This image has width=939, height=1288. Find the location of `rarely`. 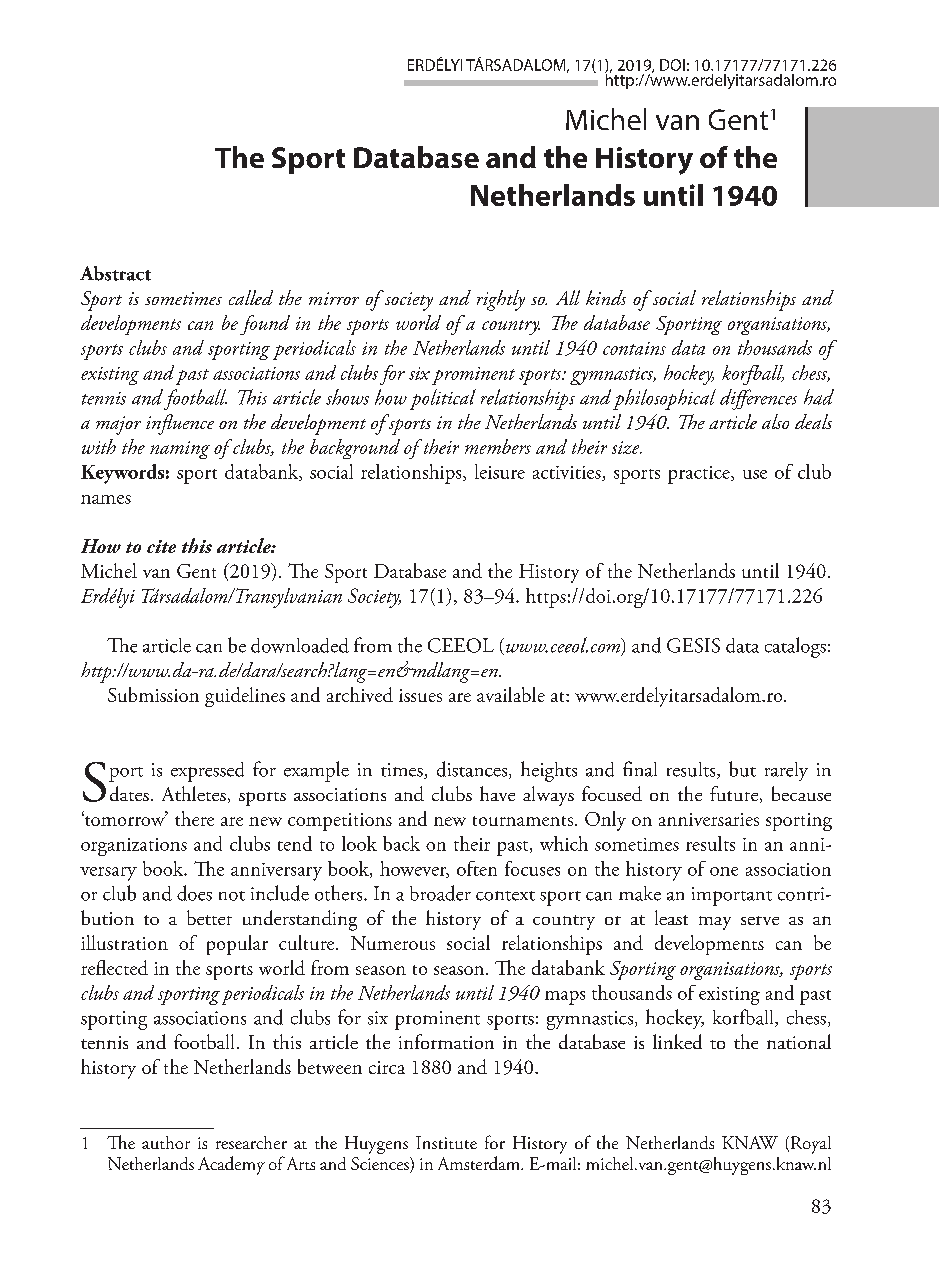

rarely is located at coordinates (786, 771).
